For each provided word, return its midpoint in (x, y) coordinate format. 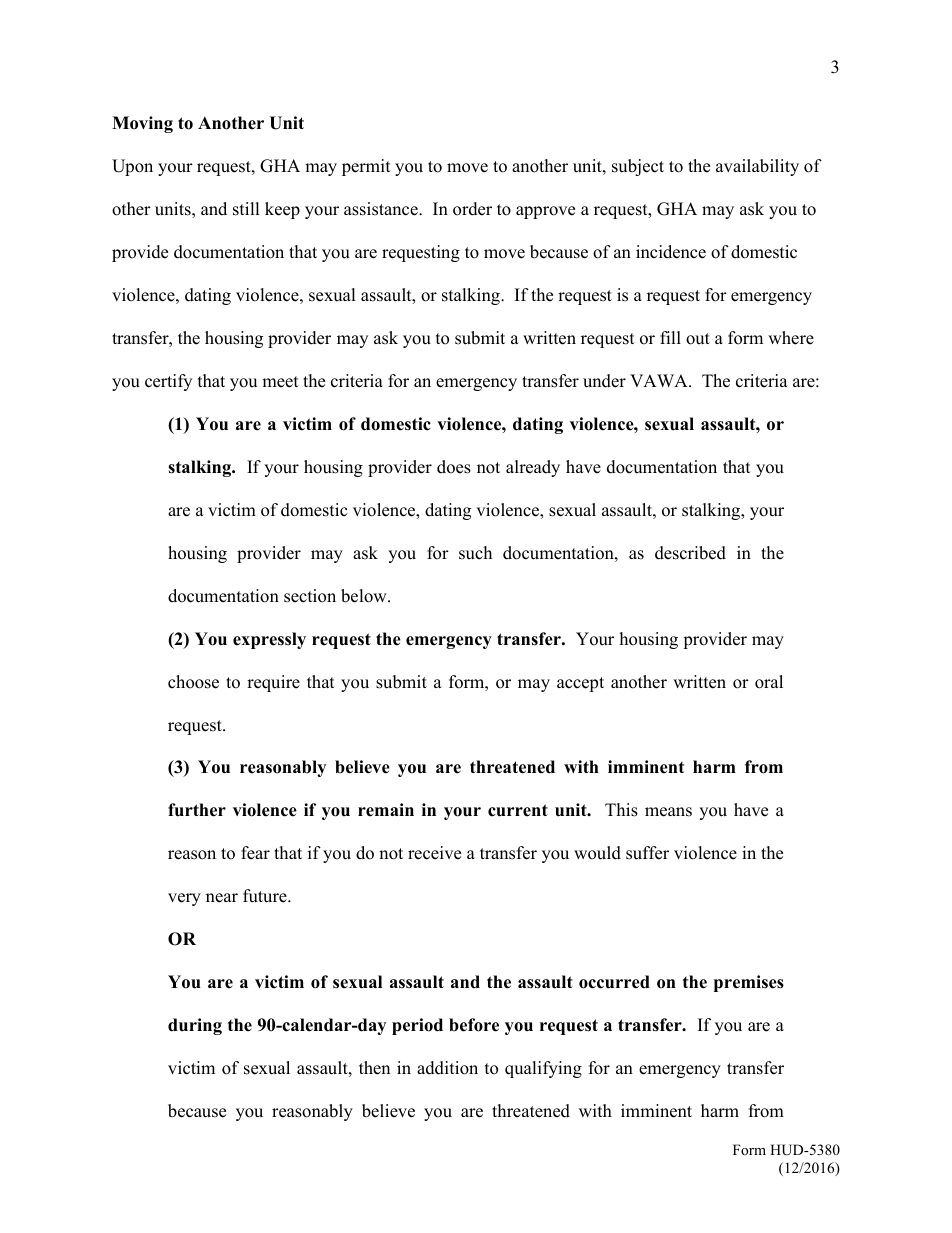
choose (193, 682)
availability (757, 167)
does (454, 467)
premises (749, 983)
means (668, 812)
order (472, 209)
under (604, 381)
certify (168, 382)
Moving (142, 124)
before (474, 1025)
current (518, 810)
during (195, 1026)
